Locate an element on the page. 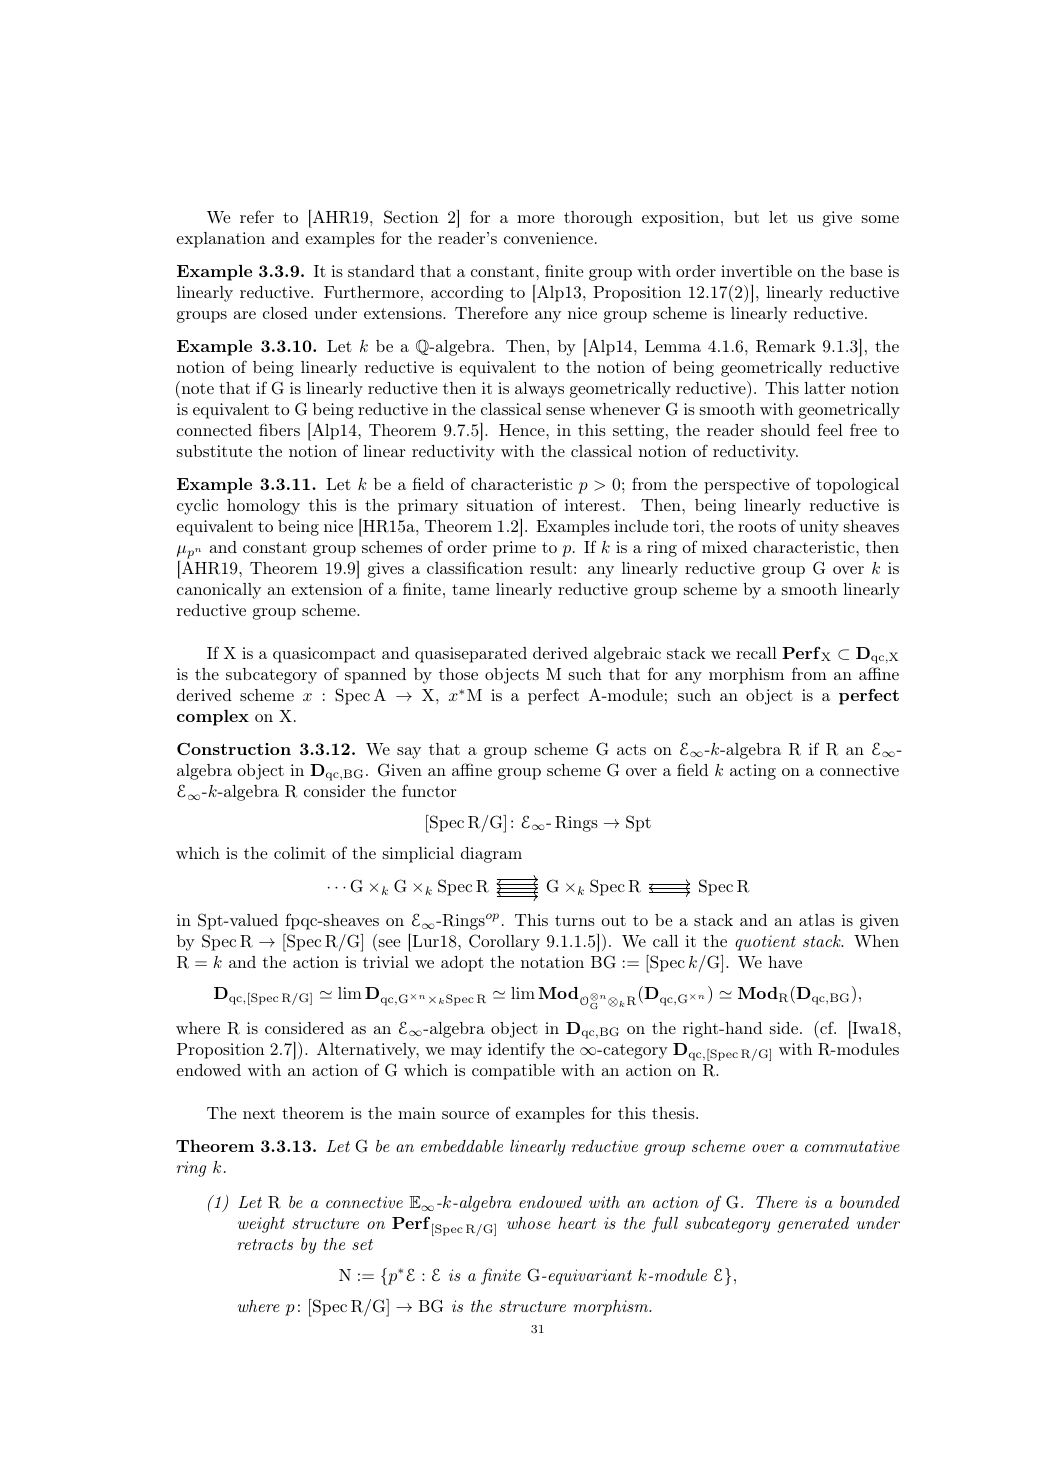  weight is located at coordinates (261, 1225).
